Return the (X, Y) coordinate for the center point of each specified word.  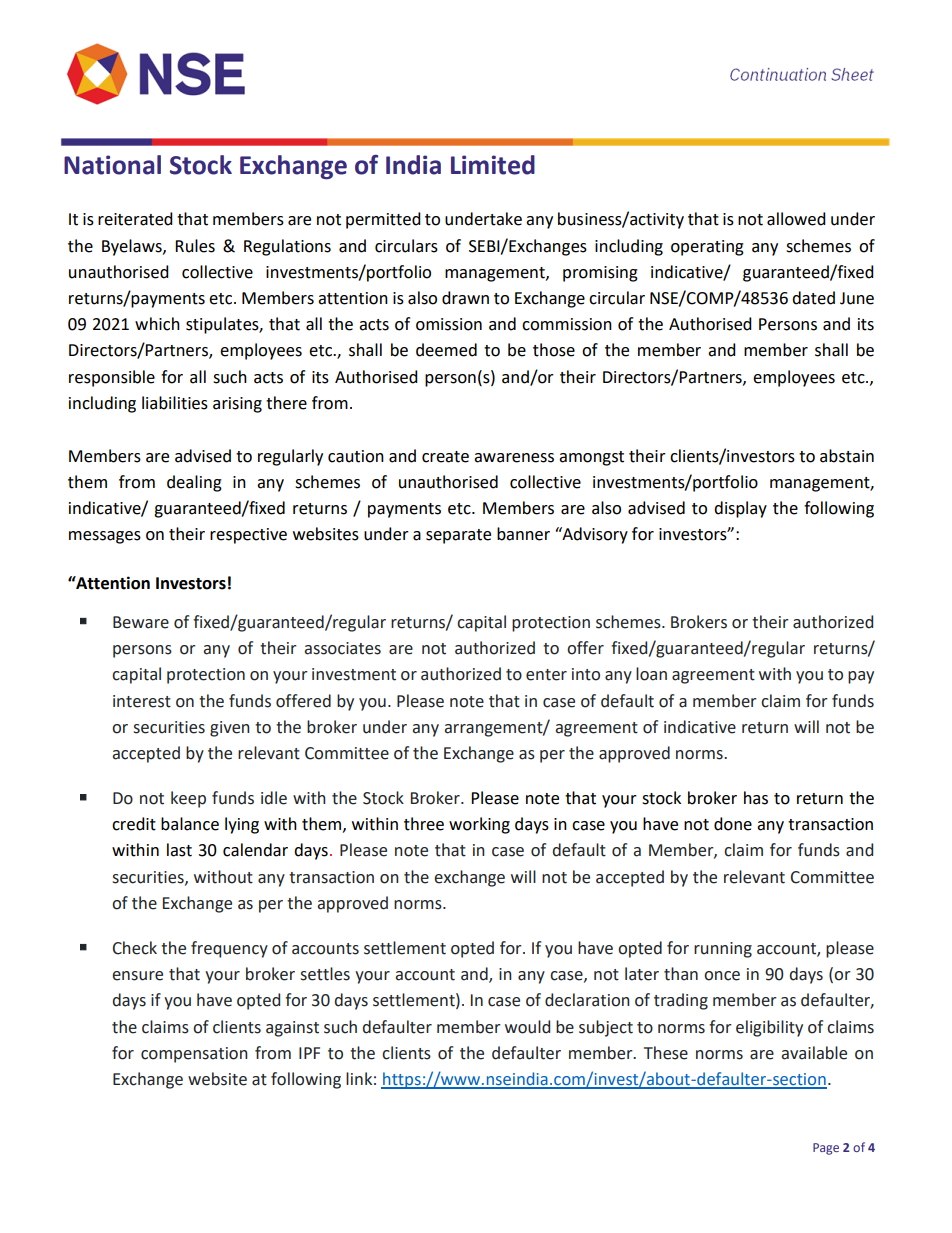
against (292, 1029)
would (527, 1027)
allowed (796, 219)
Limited (493, 165)
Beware (141, 622)
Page (826, 1149)
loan (651, 674)
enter (546, 675)
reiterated (135, 219)
